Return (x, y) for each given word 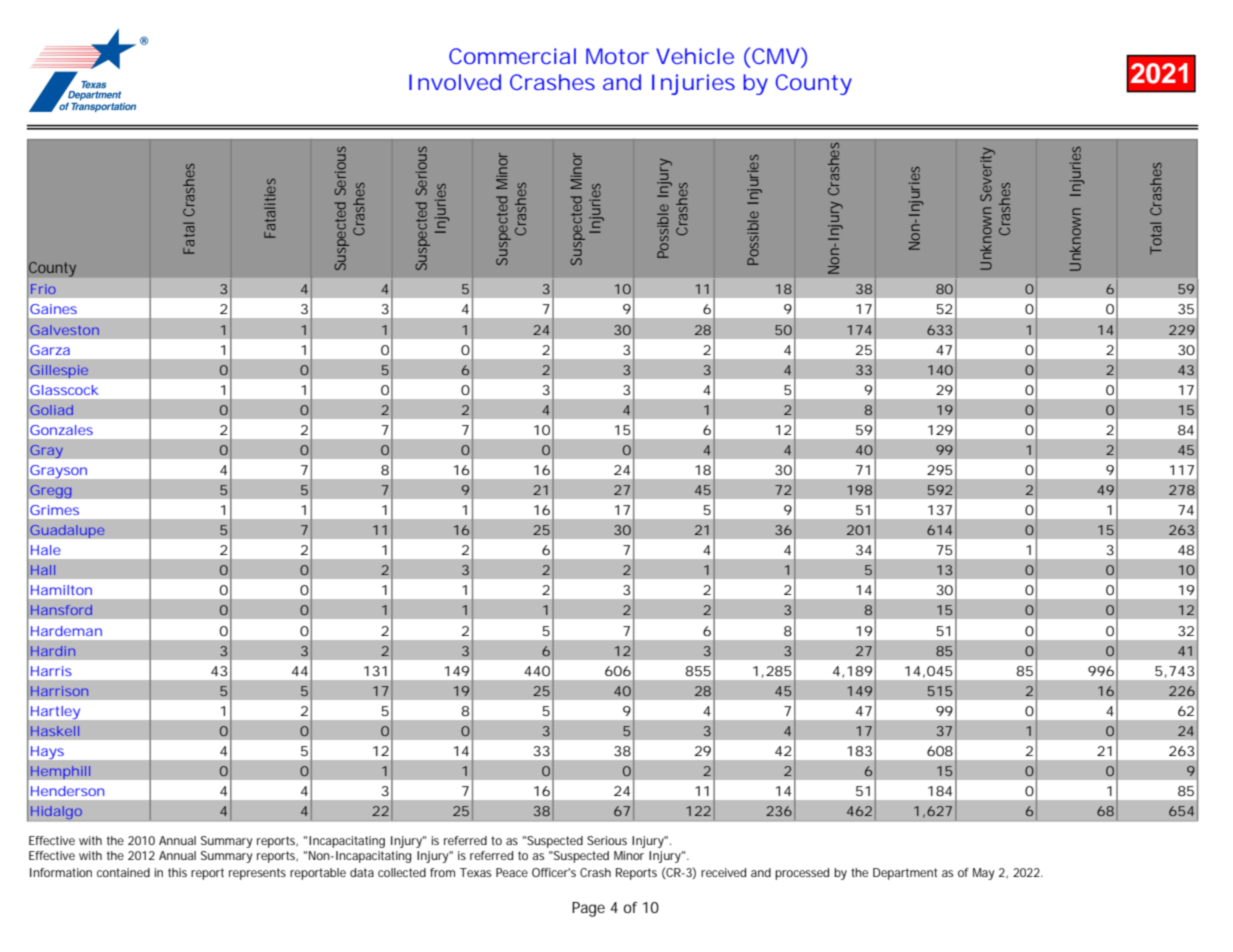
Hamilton (61, 590)
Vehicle (695, 56)
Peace (512, 872)
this (177, 872)
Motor (617, 56)
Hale (46, 550)
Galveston (64, 330)
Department (905, 874)
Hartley (55, 712)
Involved (455, 82)
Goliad (51, 410)
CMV (776, 56)
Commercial (512, 56)
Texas (475, 872)
